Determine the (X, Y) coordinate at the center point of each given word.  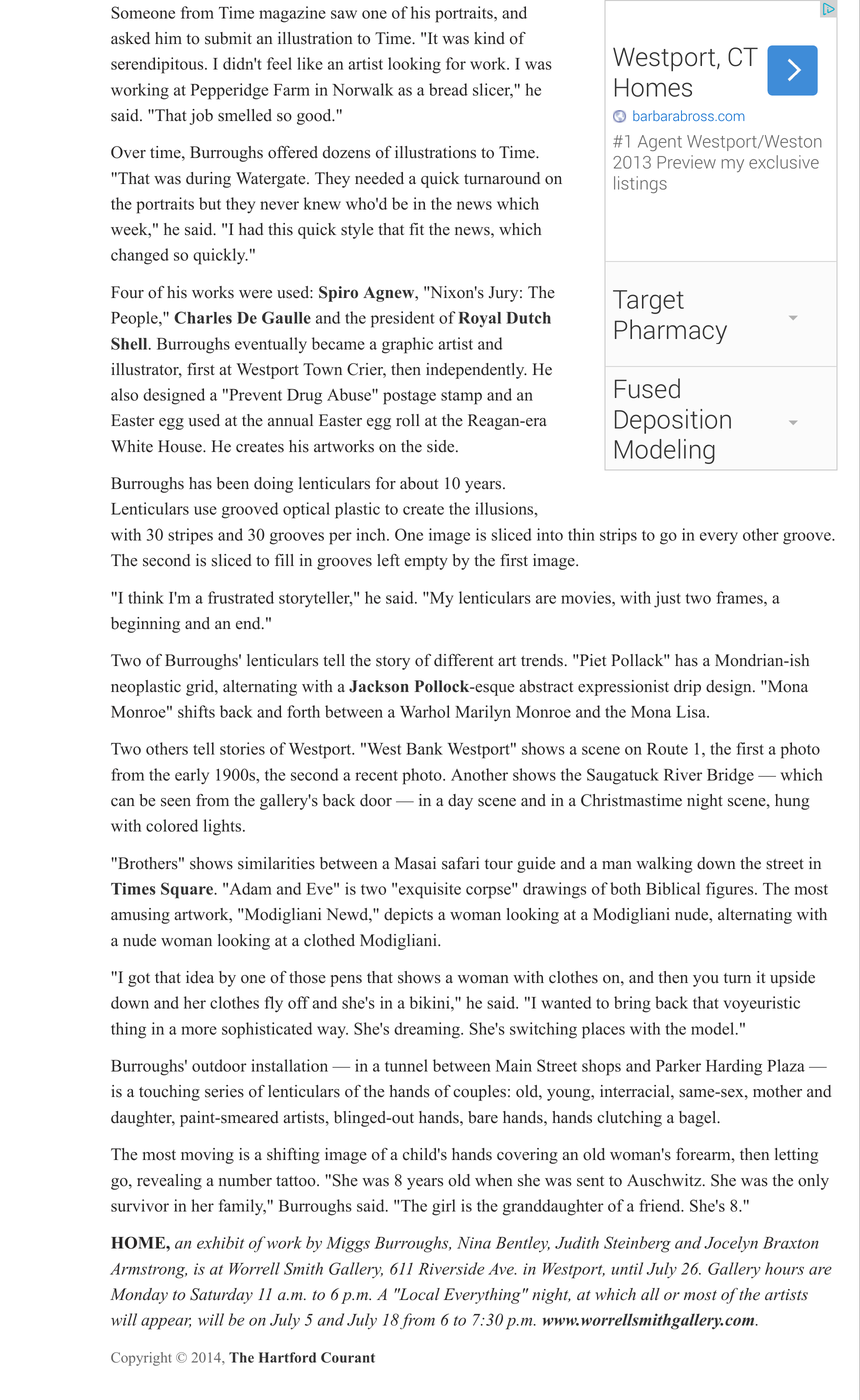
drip (687, 688)
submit (228, 38)
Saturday (221, 1296)
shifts (196, 711)
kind (489, 38)
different (463, 660)
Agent (660, 143)
